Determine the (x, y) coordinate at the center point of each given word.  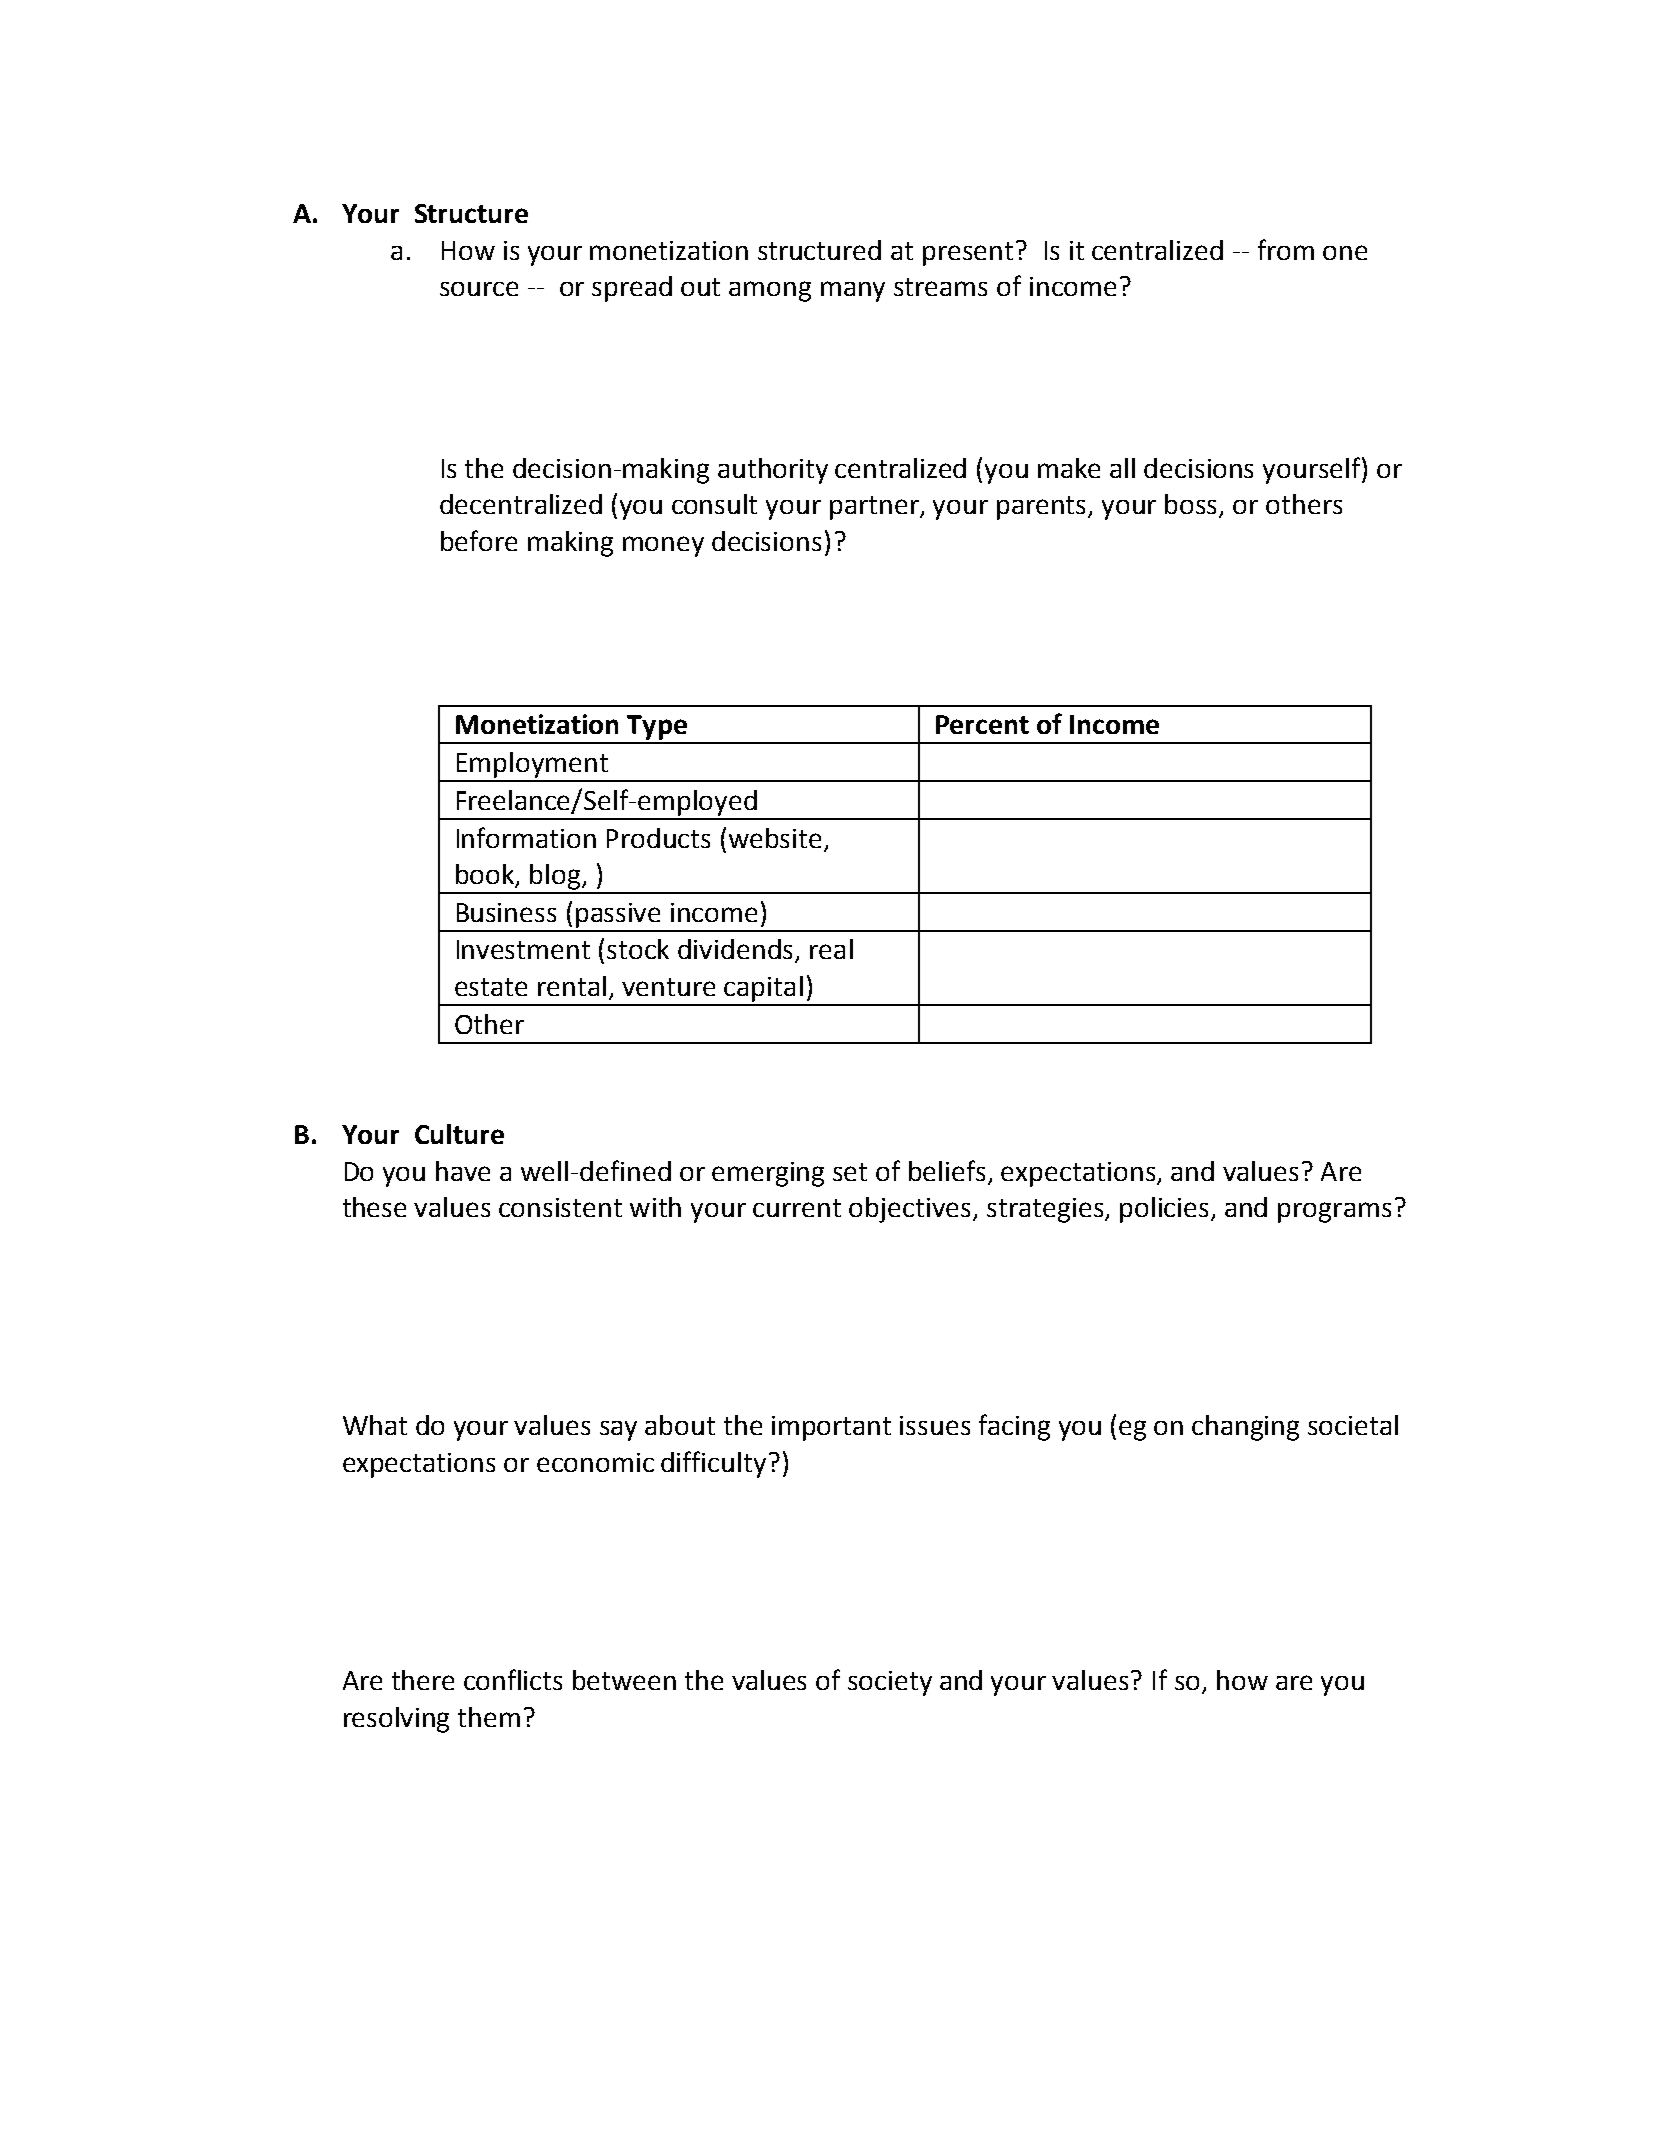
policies (1164, 1210)
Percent (982, 724)
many (853, 291)
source (479, 288)
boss (1192, 505)
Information (526, 837)
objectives (909, 1210)
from (1286, 249)
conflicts (513, 1679)
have (463, 1171)
